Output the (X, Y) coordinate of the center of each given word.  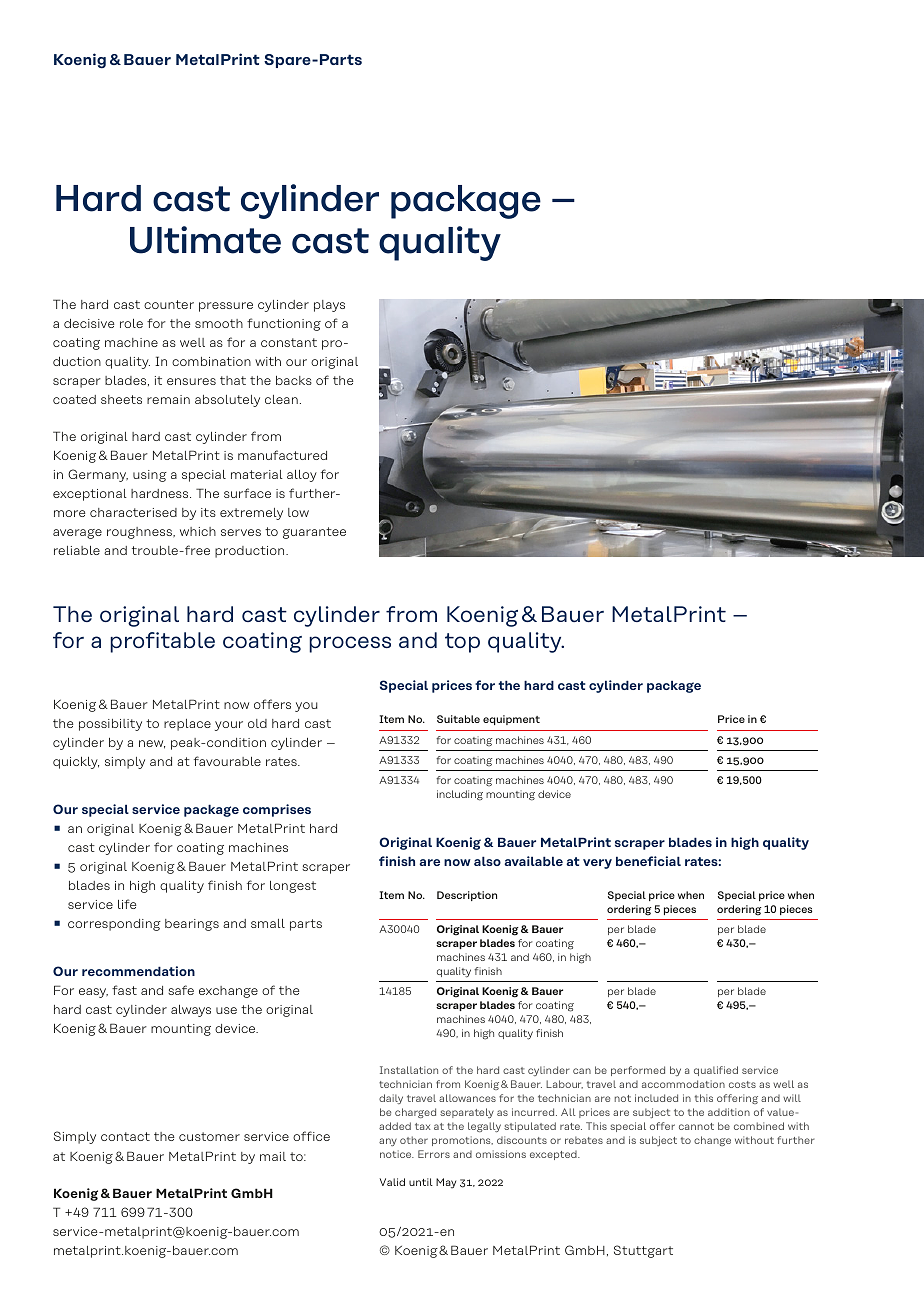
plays (329, 306)
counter (169, 304)
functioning (284, 324)
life (127, 904)
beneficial (648, 861)
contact (125, 1136)
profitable (162, 642)
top (462, 643)
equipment (511, 720)
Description (467, 896)
